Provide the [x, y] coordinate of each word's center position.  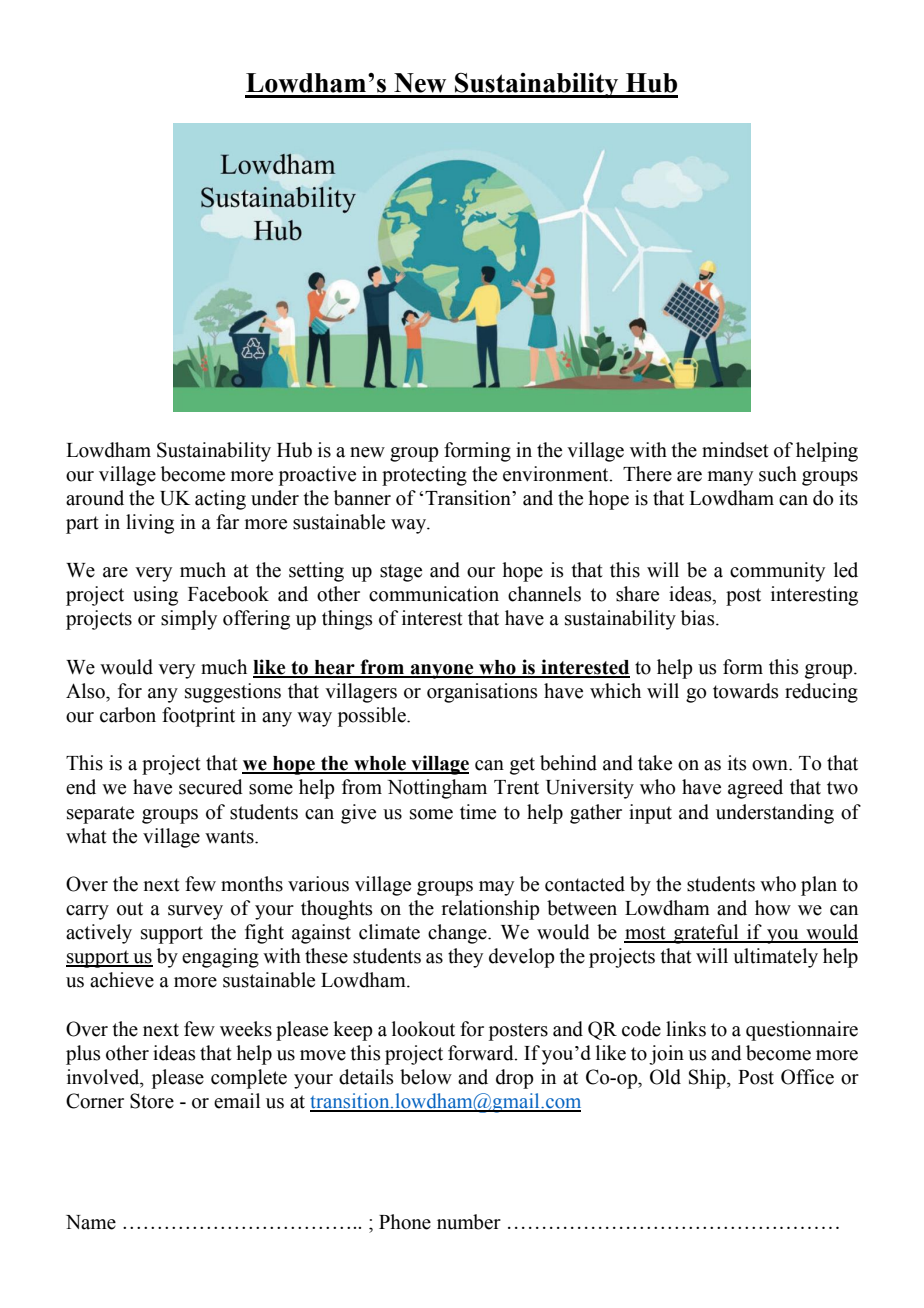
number [469, 1222]
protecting [424, 476]
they [465, 958]
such [778, 474]
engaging [220, 958]
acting [220, 500]
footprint [198, 717]
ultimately [775, 958]
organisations [482, 693]
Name [91, 1222]
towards [745, 691]
